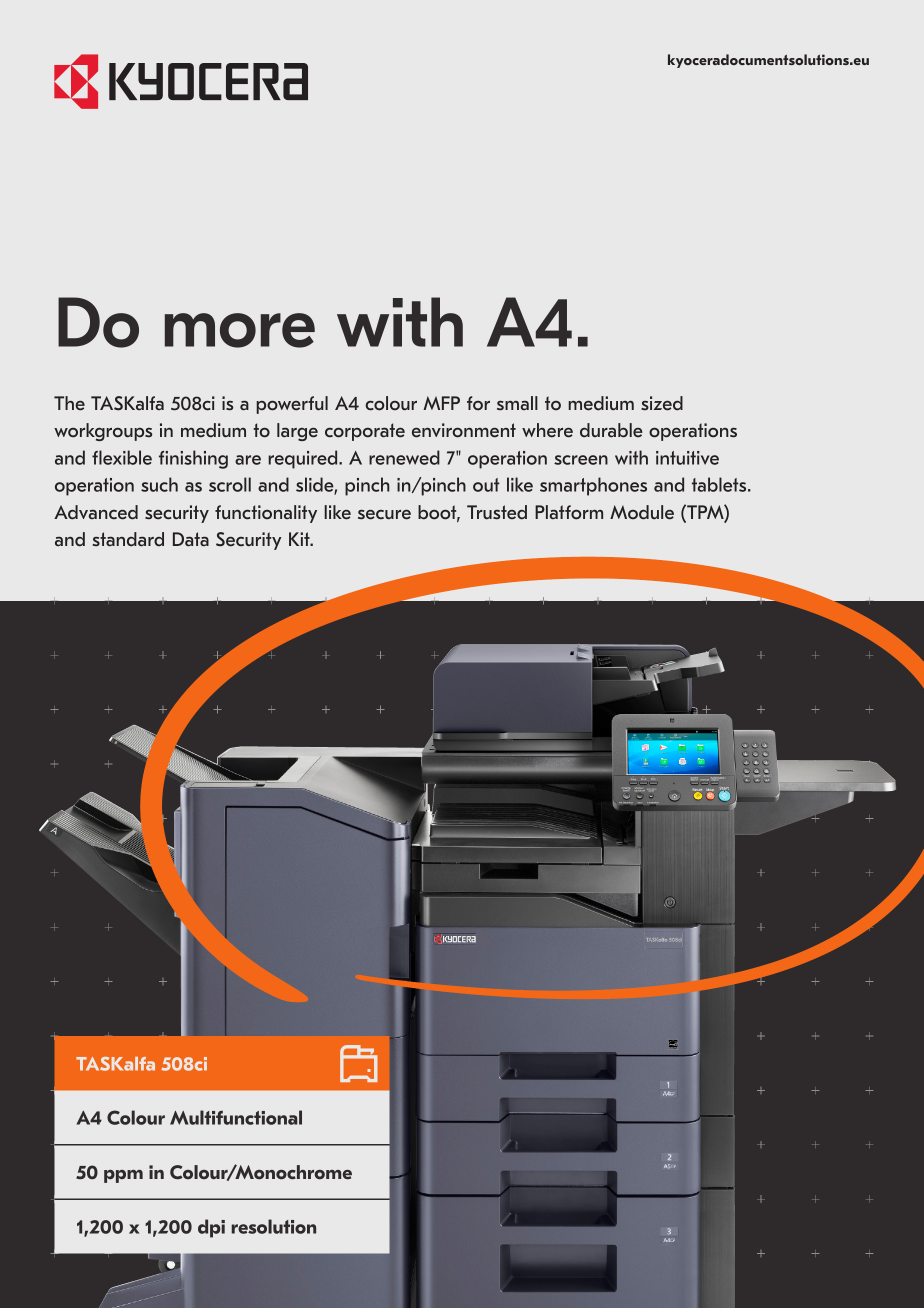 The height and width of the screenshot is (1308, 924). Describe the element at coordinates (593, 486) in the screenshot. I see `smartphones` at that location.
